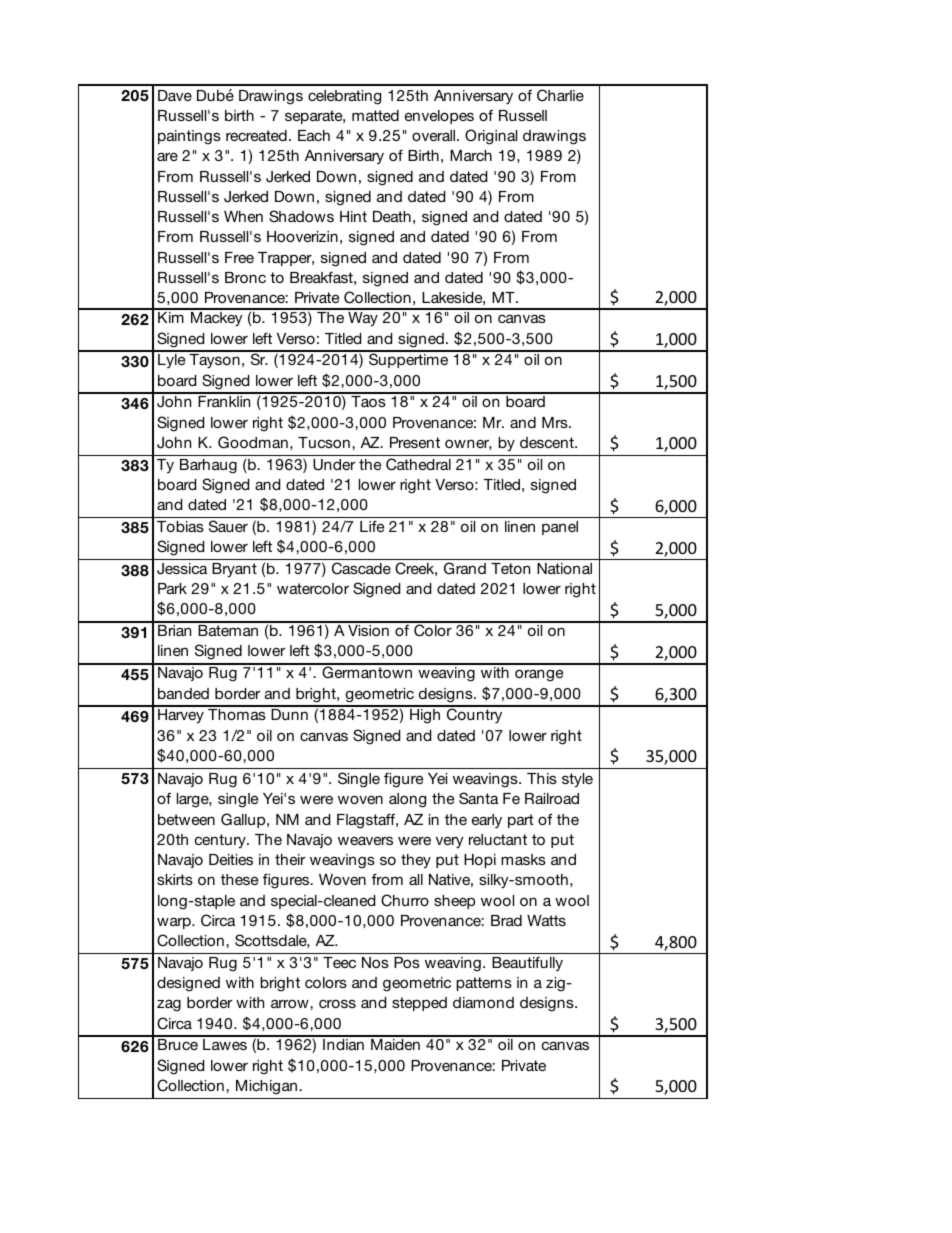  What do you see at coordinates (375, 115) in the screenshot?
I see `matted` at bounding box center [375, 115].
